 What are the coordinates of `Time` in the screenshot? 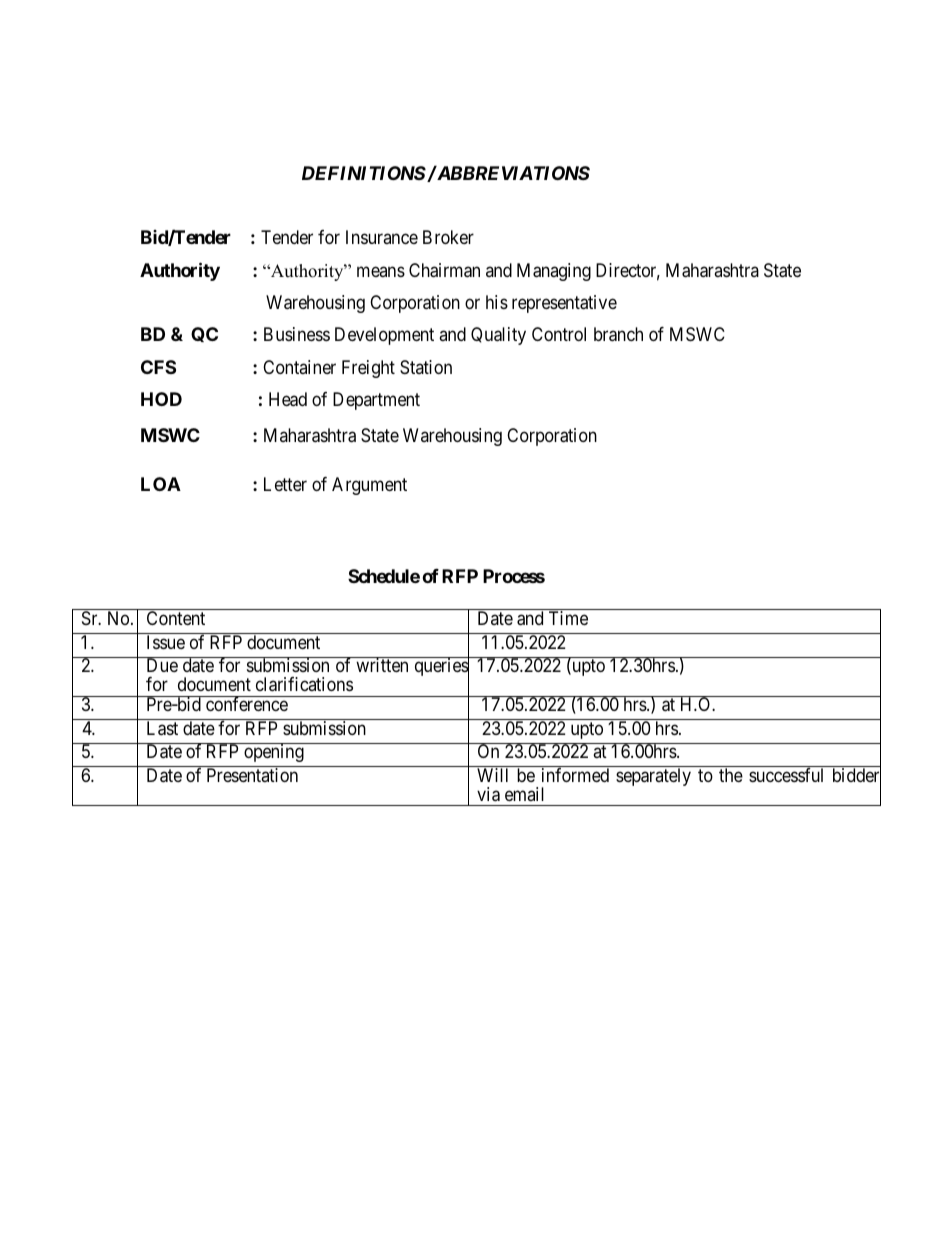 It's located at (568, 618).
